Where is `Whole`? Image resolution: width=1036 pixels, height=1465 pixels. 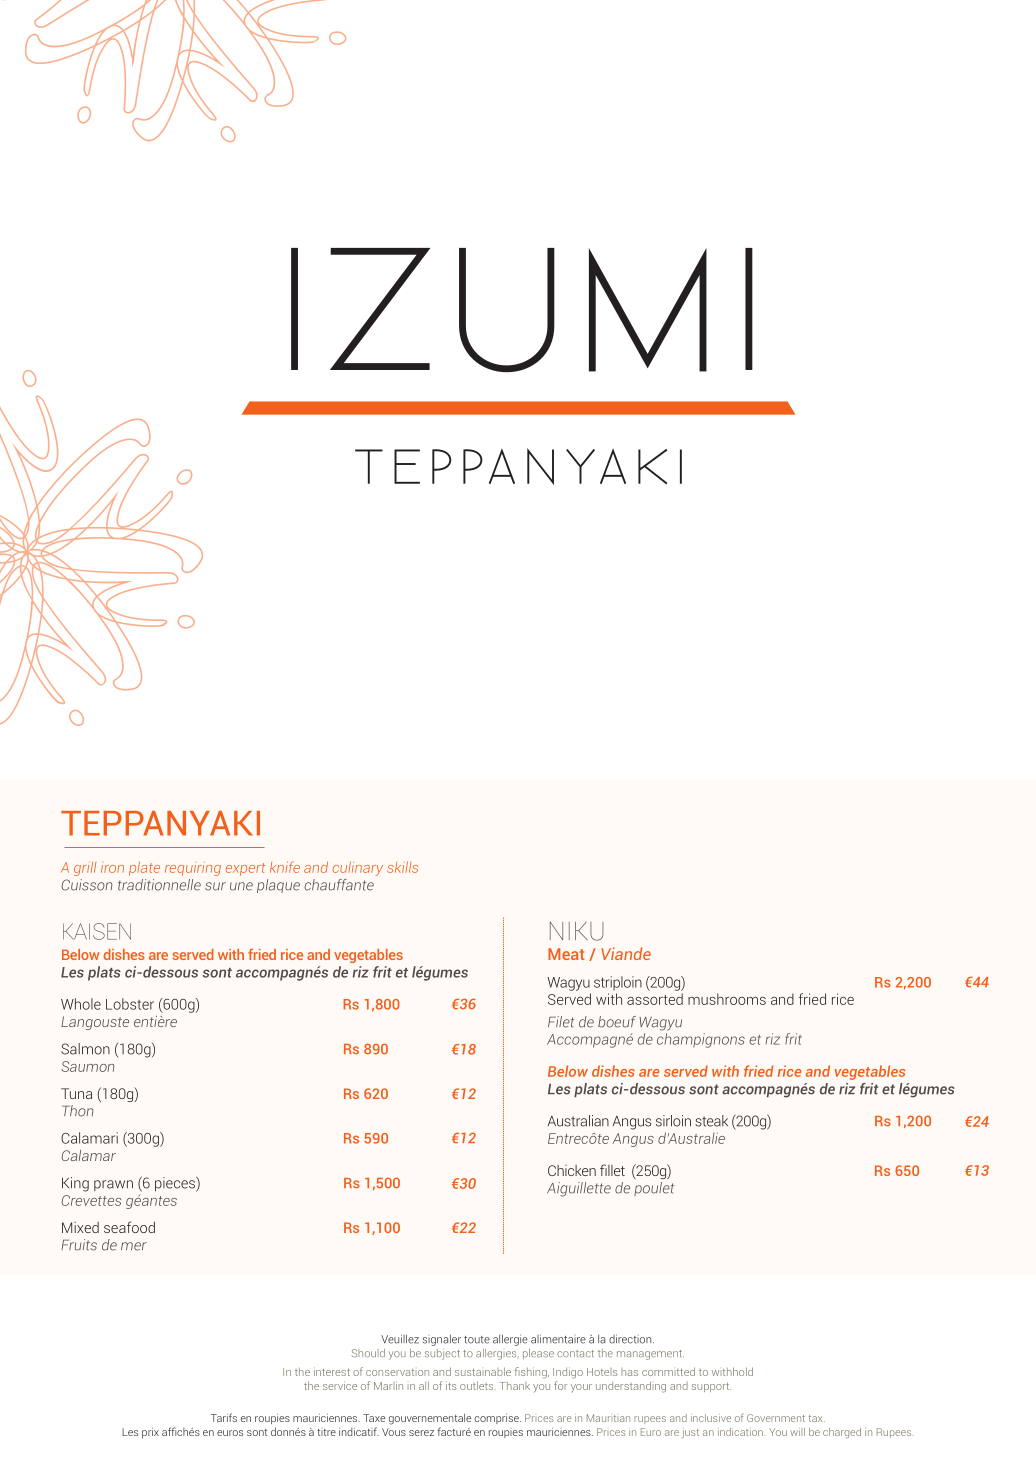
Whole is located at coordinates (81, 1004).
